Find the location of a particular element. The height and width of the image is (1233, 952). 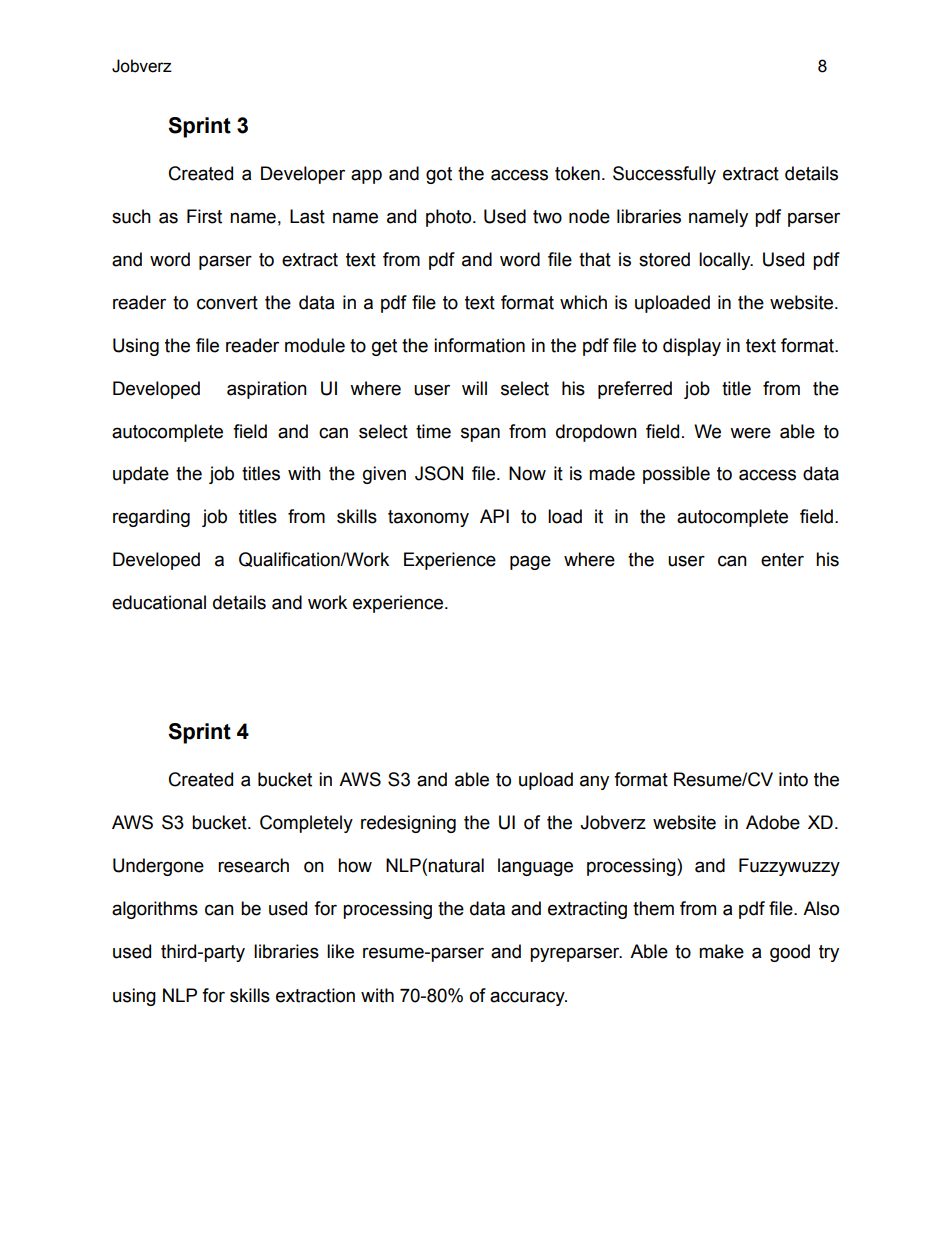

educational is located at coordinates (159, 602).
